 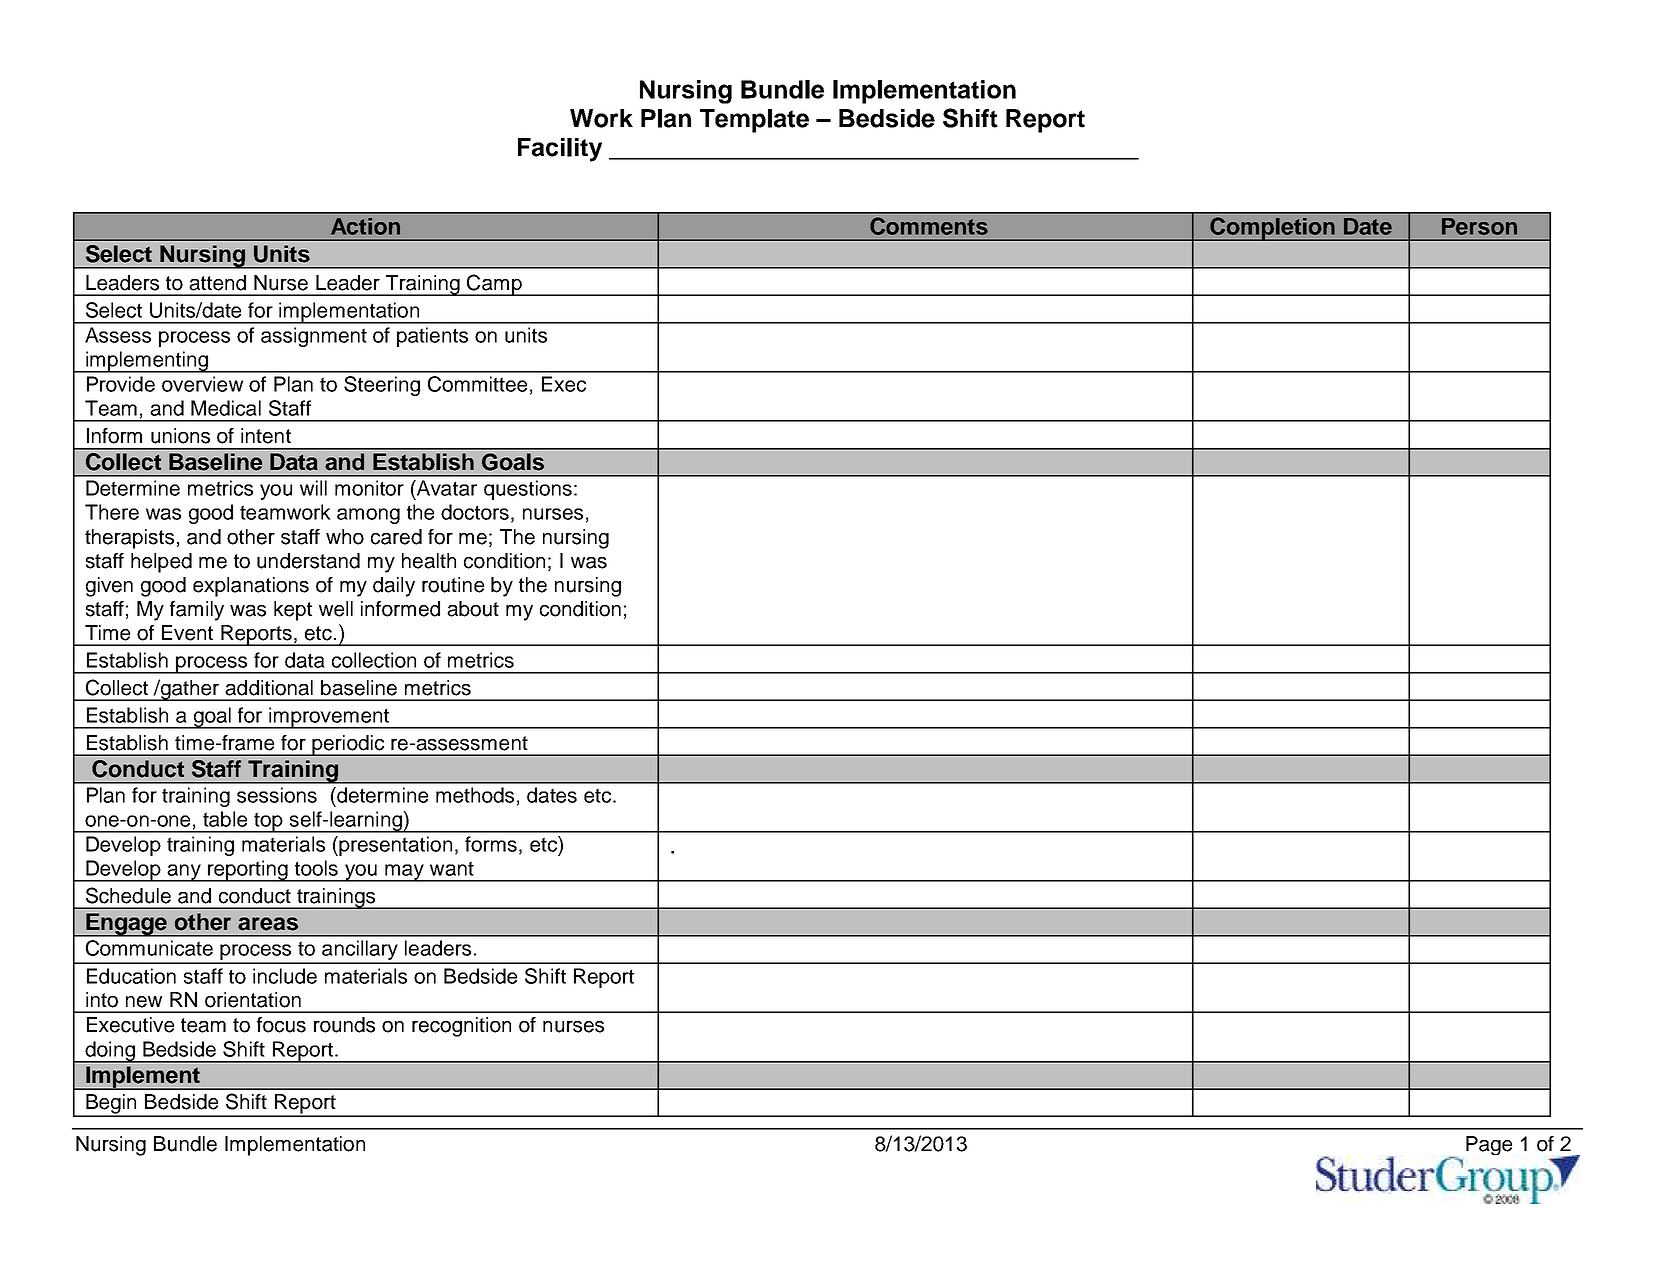 What do you see at coordinates (754, 121) in the document?
I see `Template` at bounding box center [754, 121].
